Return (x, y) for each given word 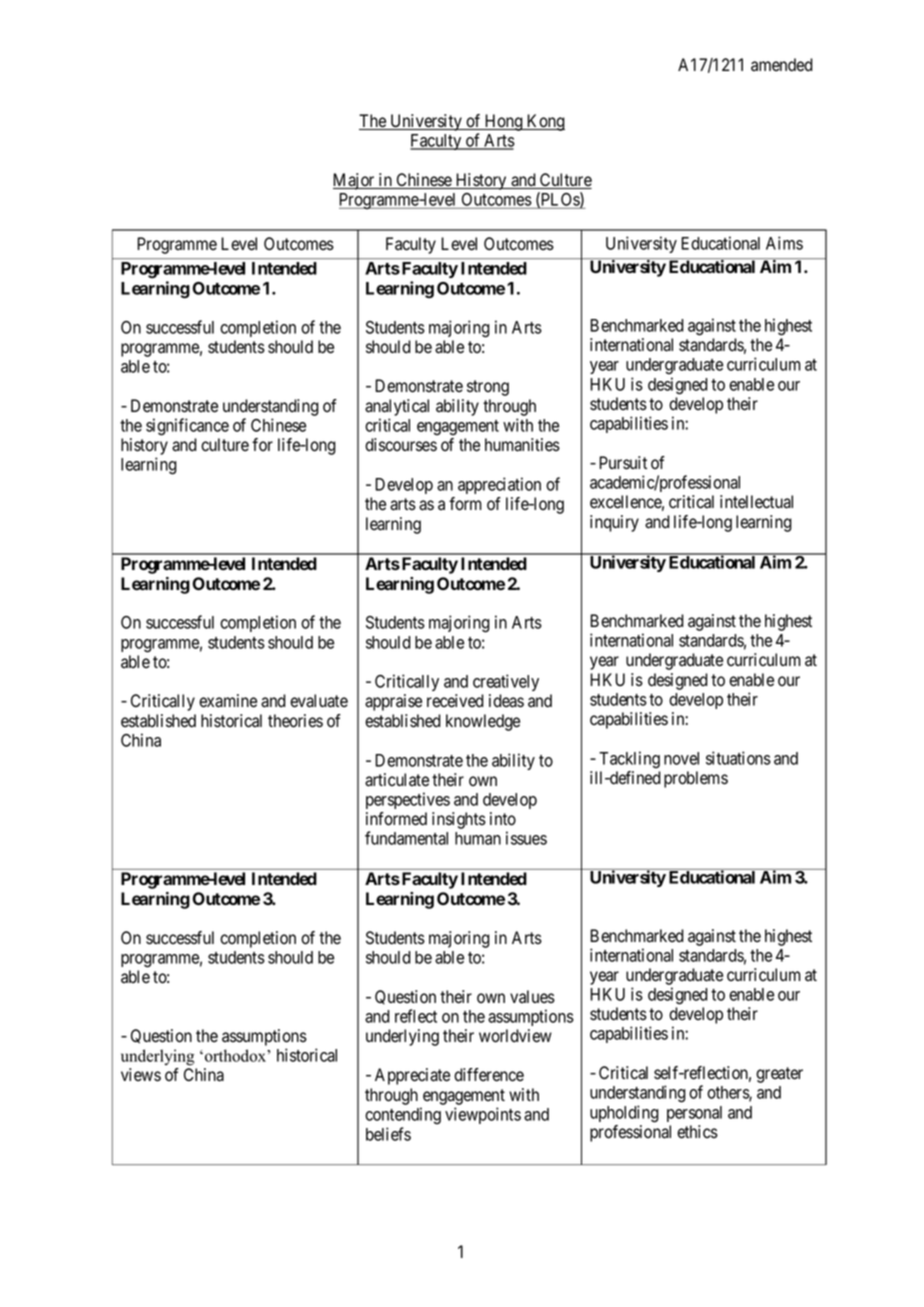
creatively (506, 682)
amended (782, 65)
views (141, 1075)
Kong (545, 122)
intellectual (756, 502)
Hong (504, 122)
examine (228, 701)
